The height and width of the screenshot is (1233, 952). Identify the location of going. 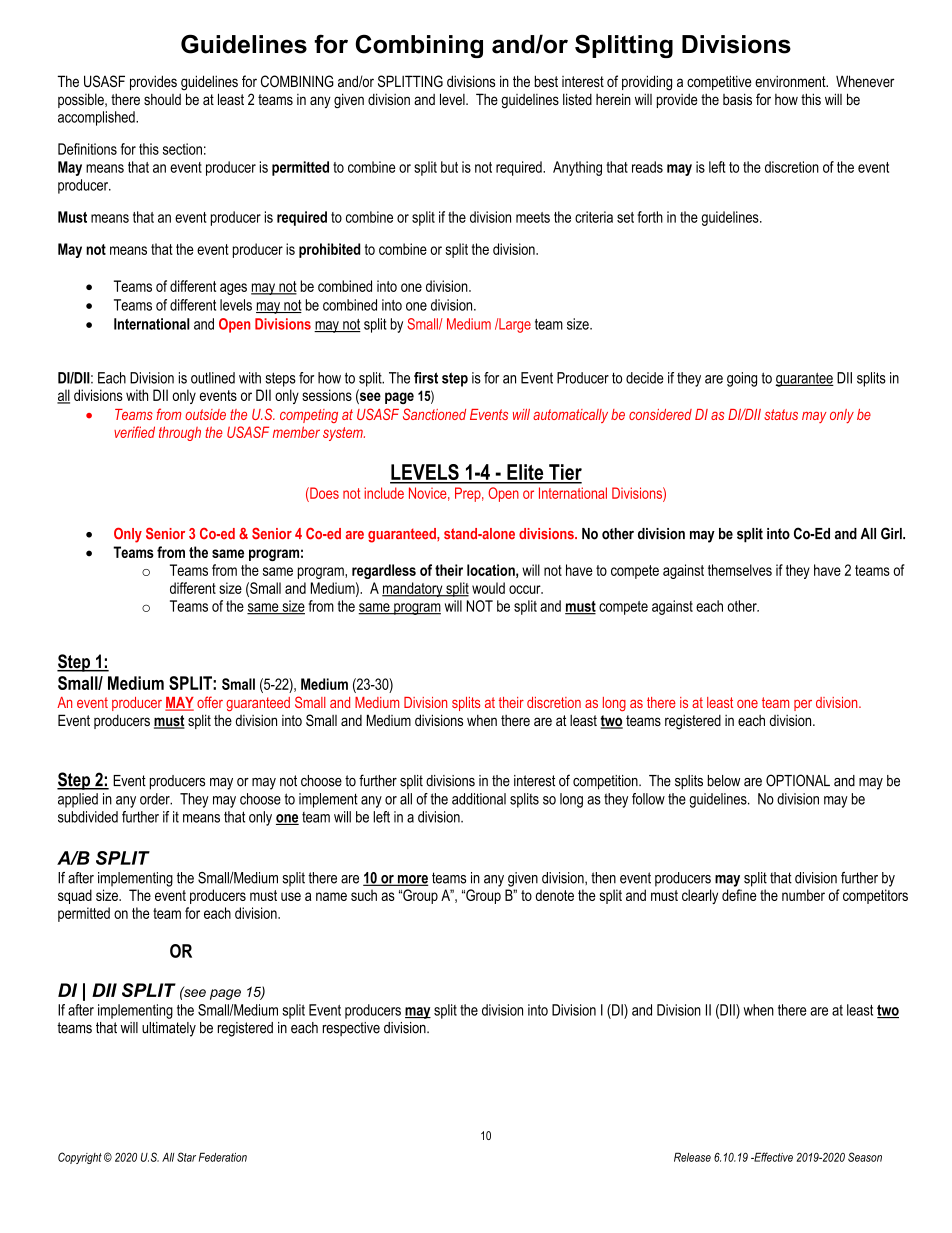
(742, 379).
